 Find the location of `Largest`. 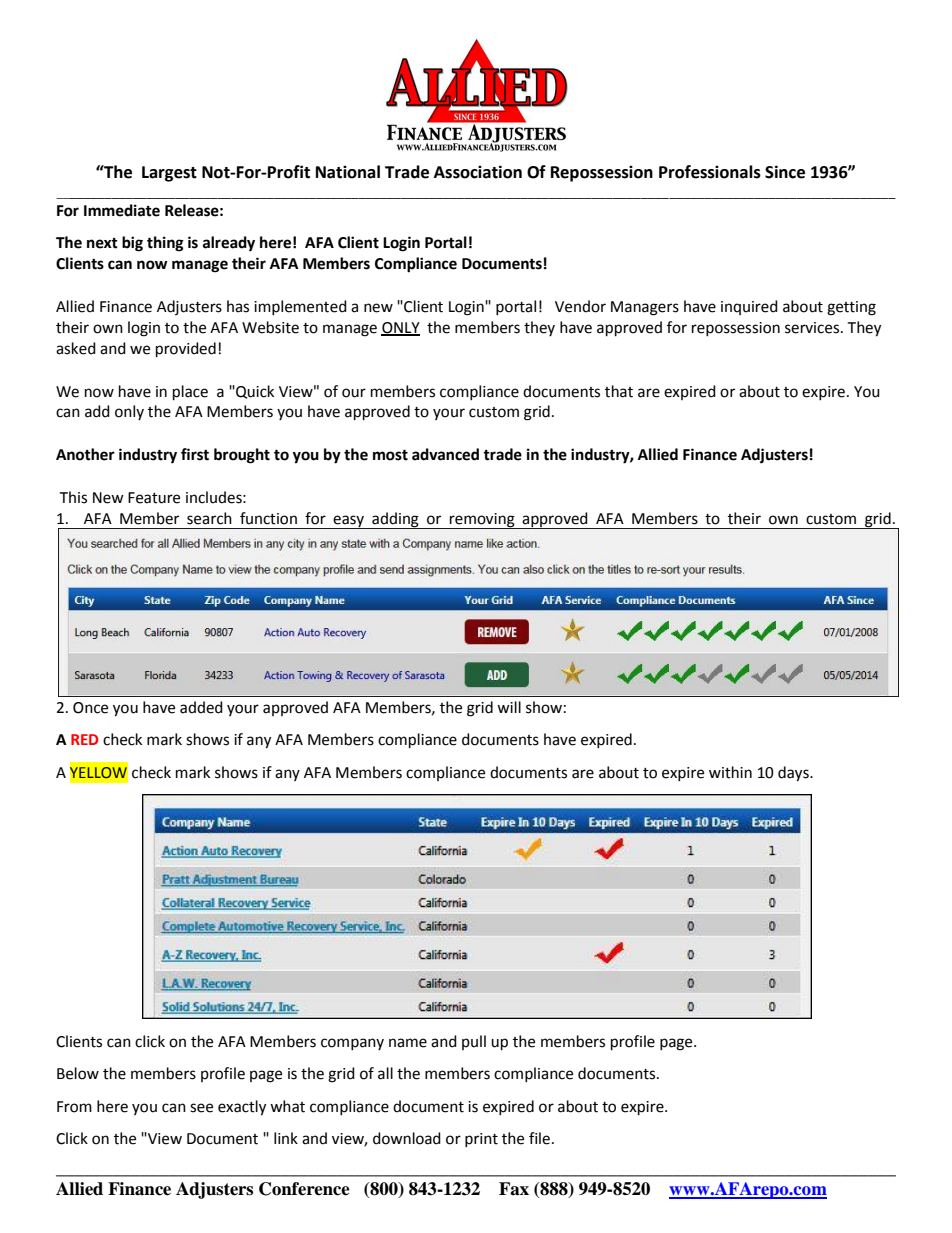

Largest is located at coordinates (169, 174).
